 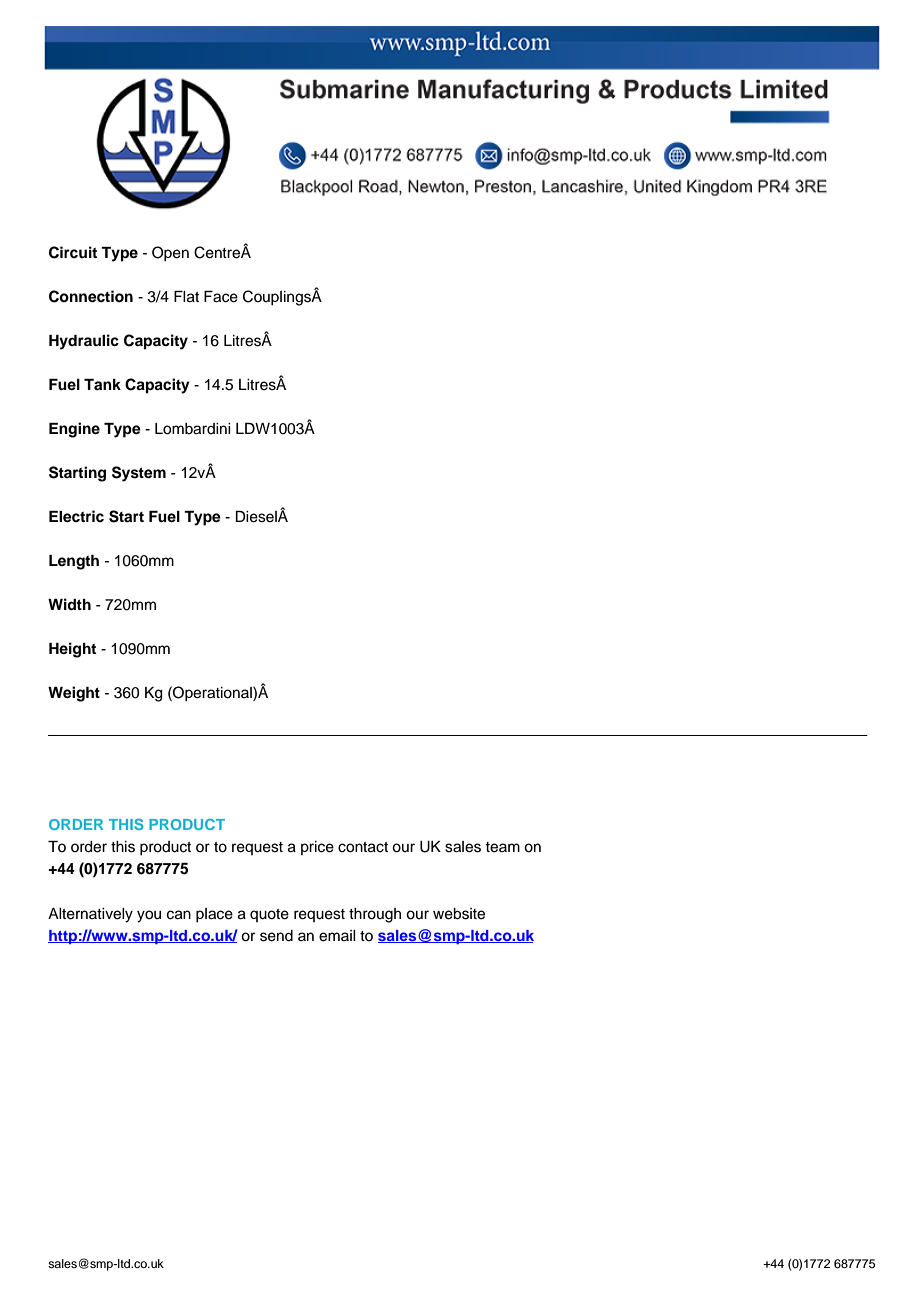 I want to click on Electric, so click(x=76, y=516).
